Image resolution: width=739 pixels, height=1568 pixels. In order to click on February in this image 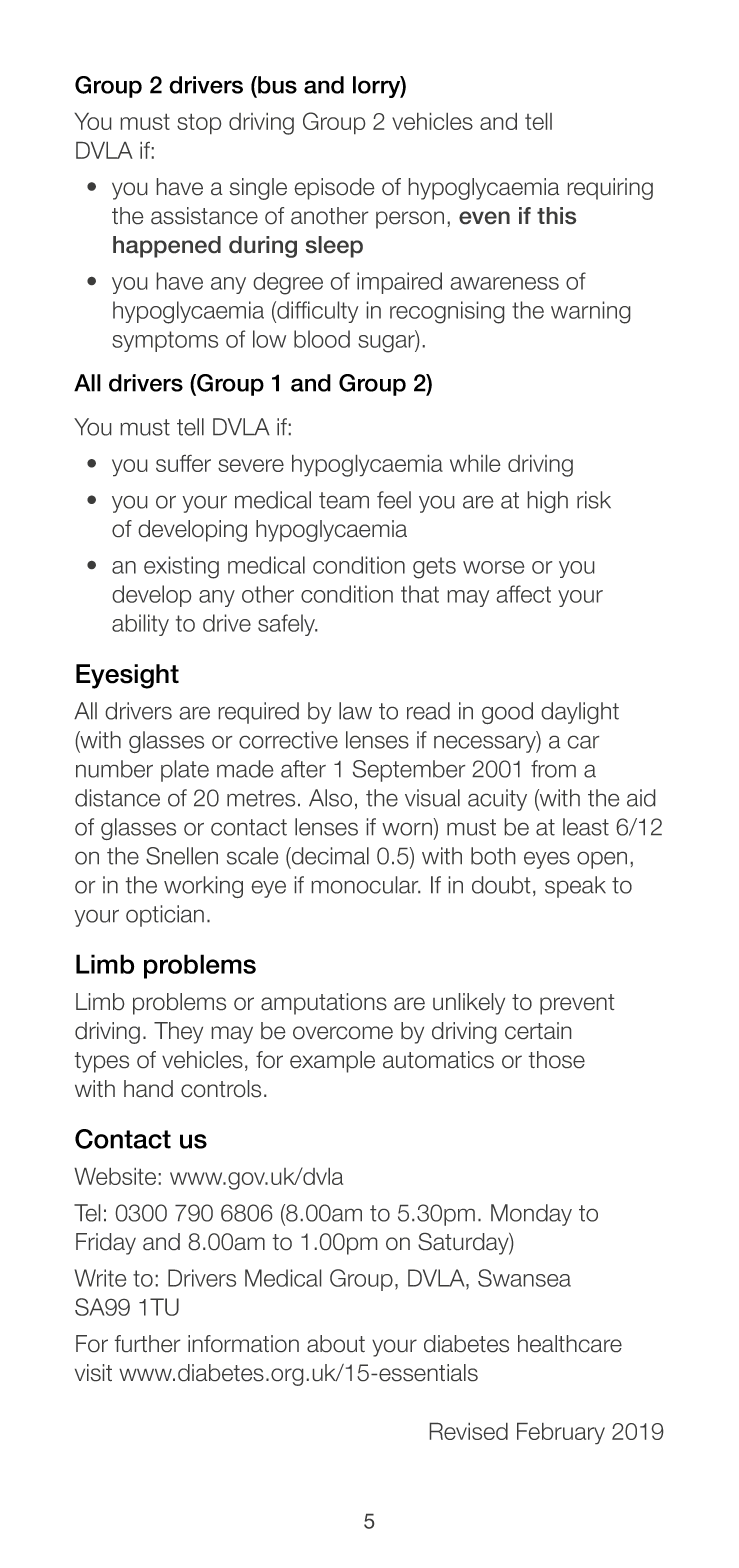, I will do `click(561, 1433)`.
